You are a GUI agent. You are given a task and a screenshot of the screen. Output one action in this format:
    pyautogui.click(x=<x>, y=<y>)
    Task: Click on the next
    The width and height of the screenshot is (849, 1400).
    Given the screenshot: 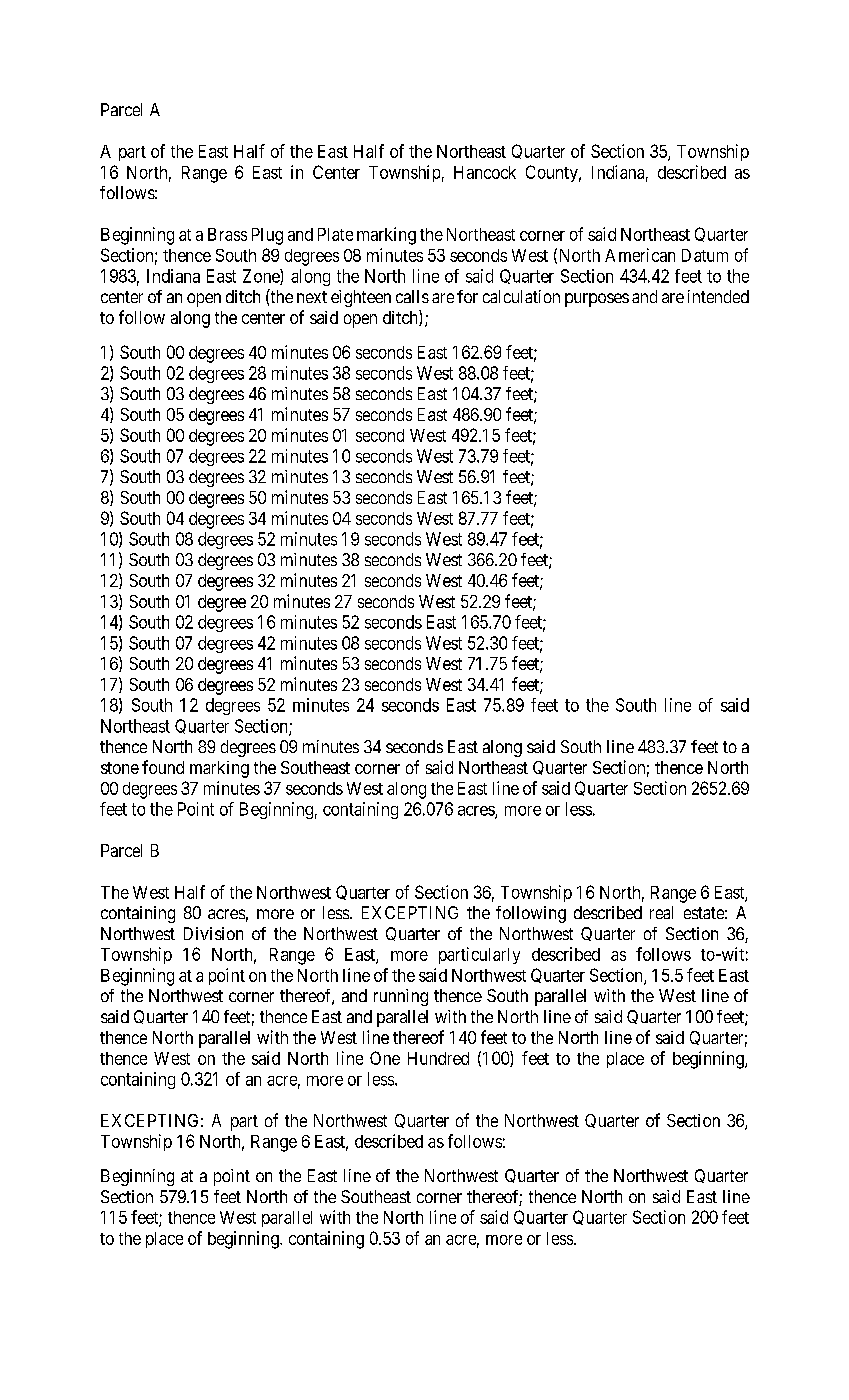 What is the action you would take?
    pyautogui.click(x=312, y=297)
